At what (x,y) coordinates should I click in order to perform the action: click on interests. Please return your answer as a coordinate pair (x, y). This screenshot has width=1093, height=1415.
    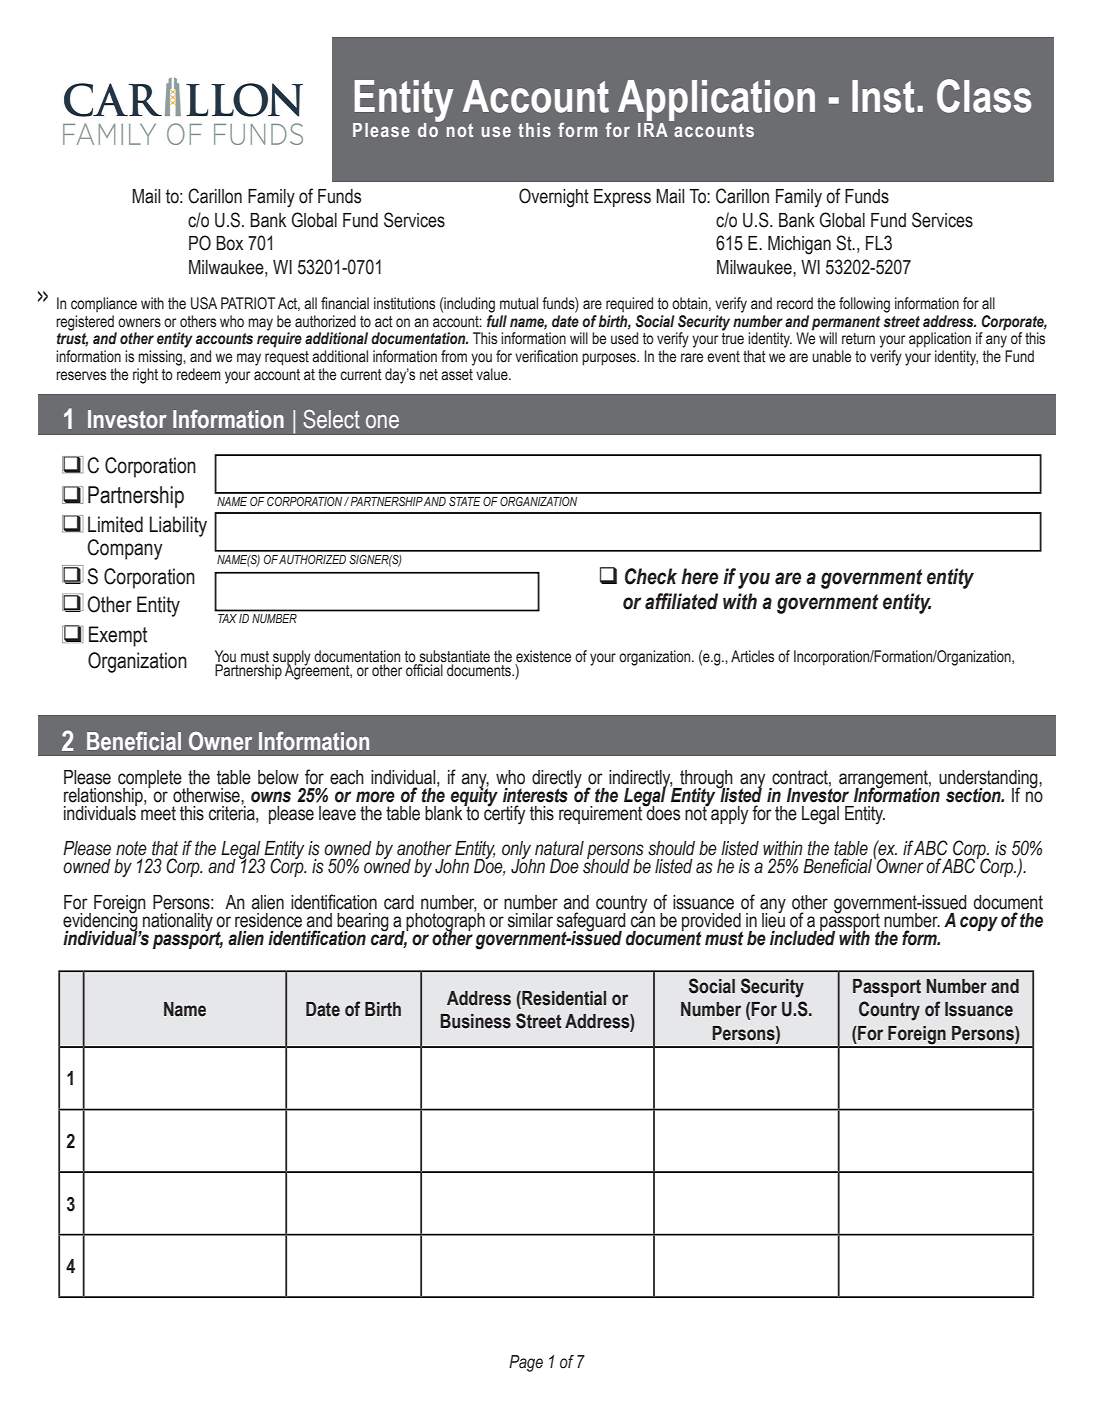
    Looking at the image, I should click on (535, 795).
